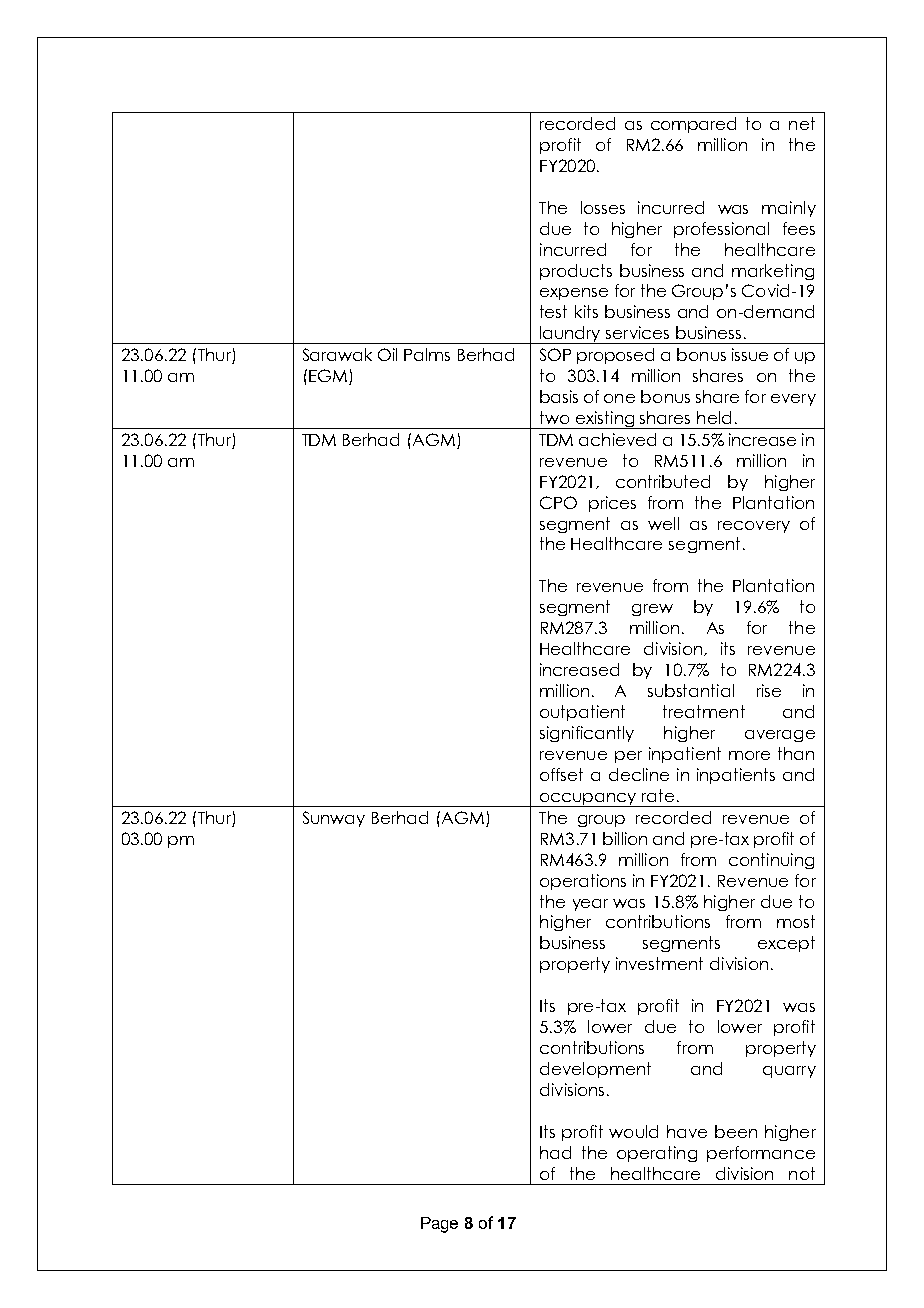  Describe the element at coordinates (786, 944) in the screenshot. I see `except` at that location.
